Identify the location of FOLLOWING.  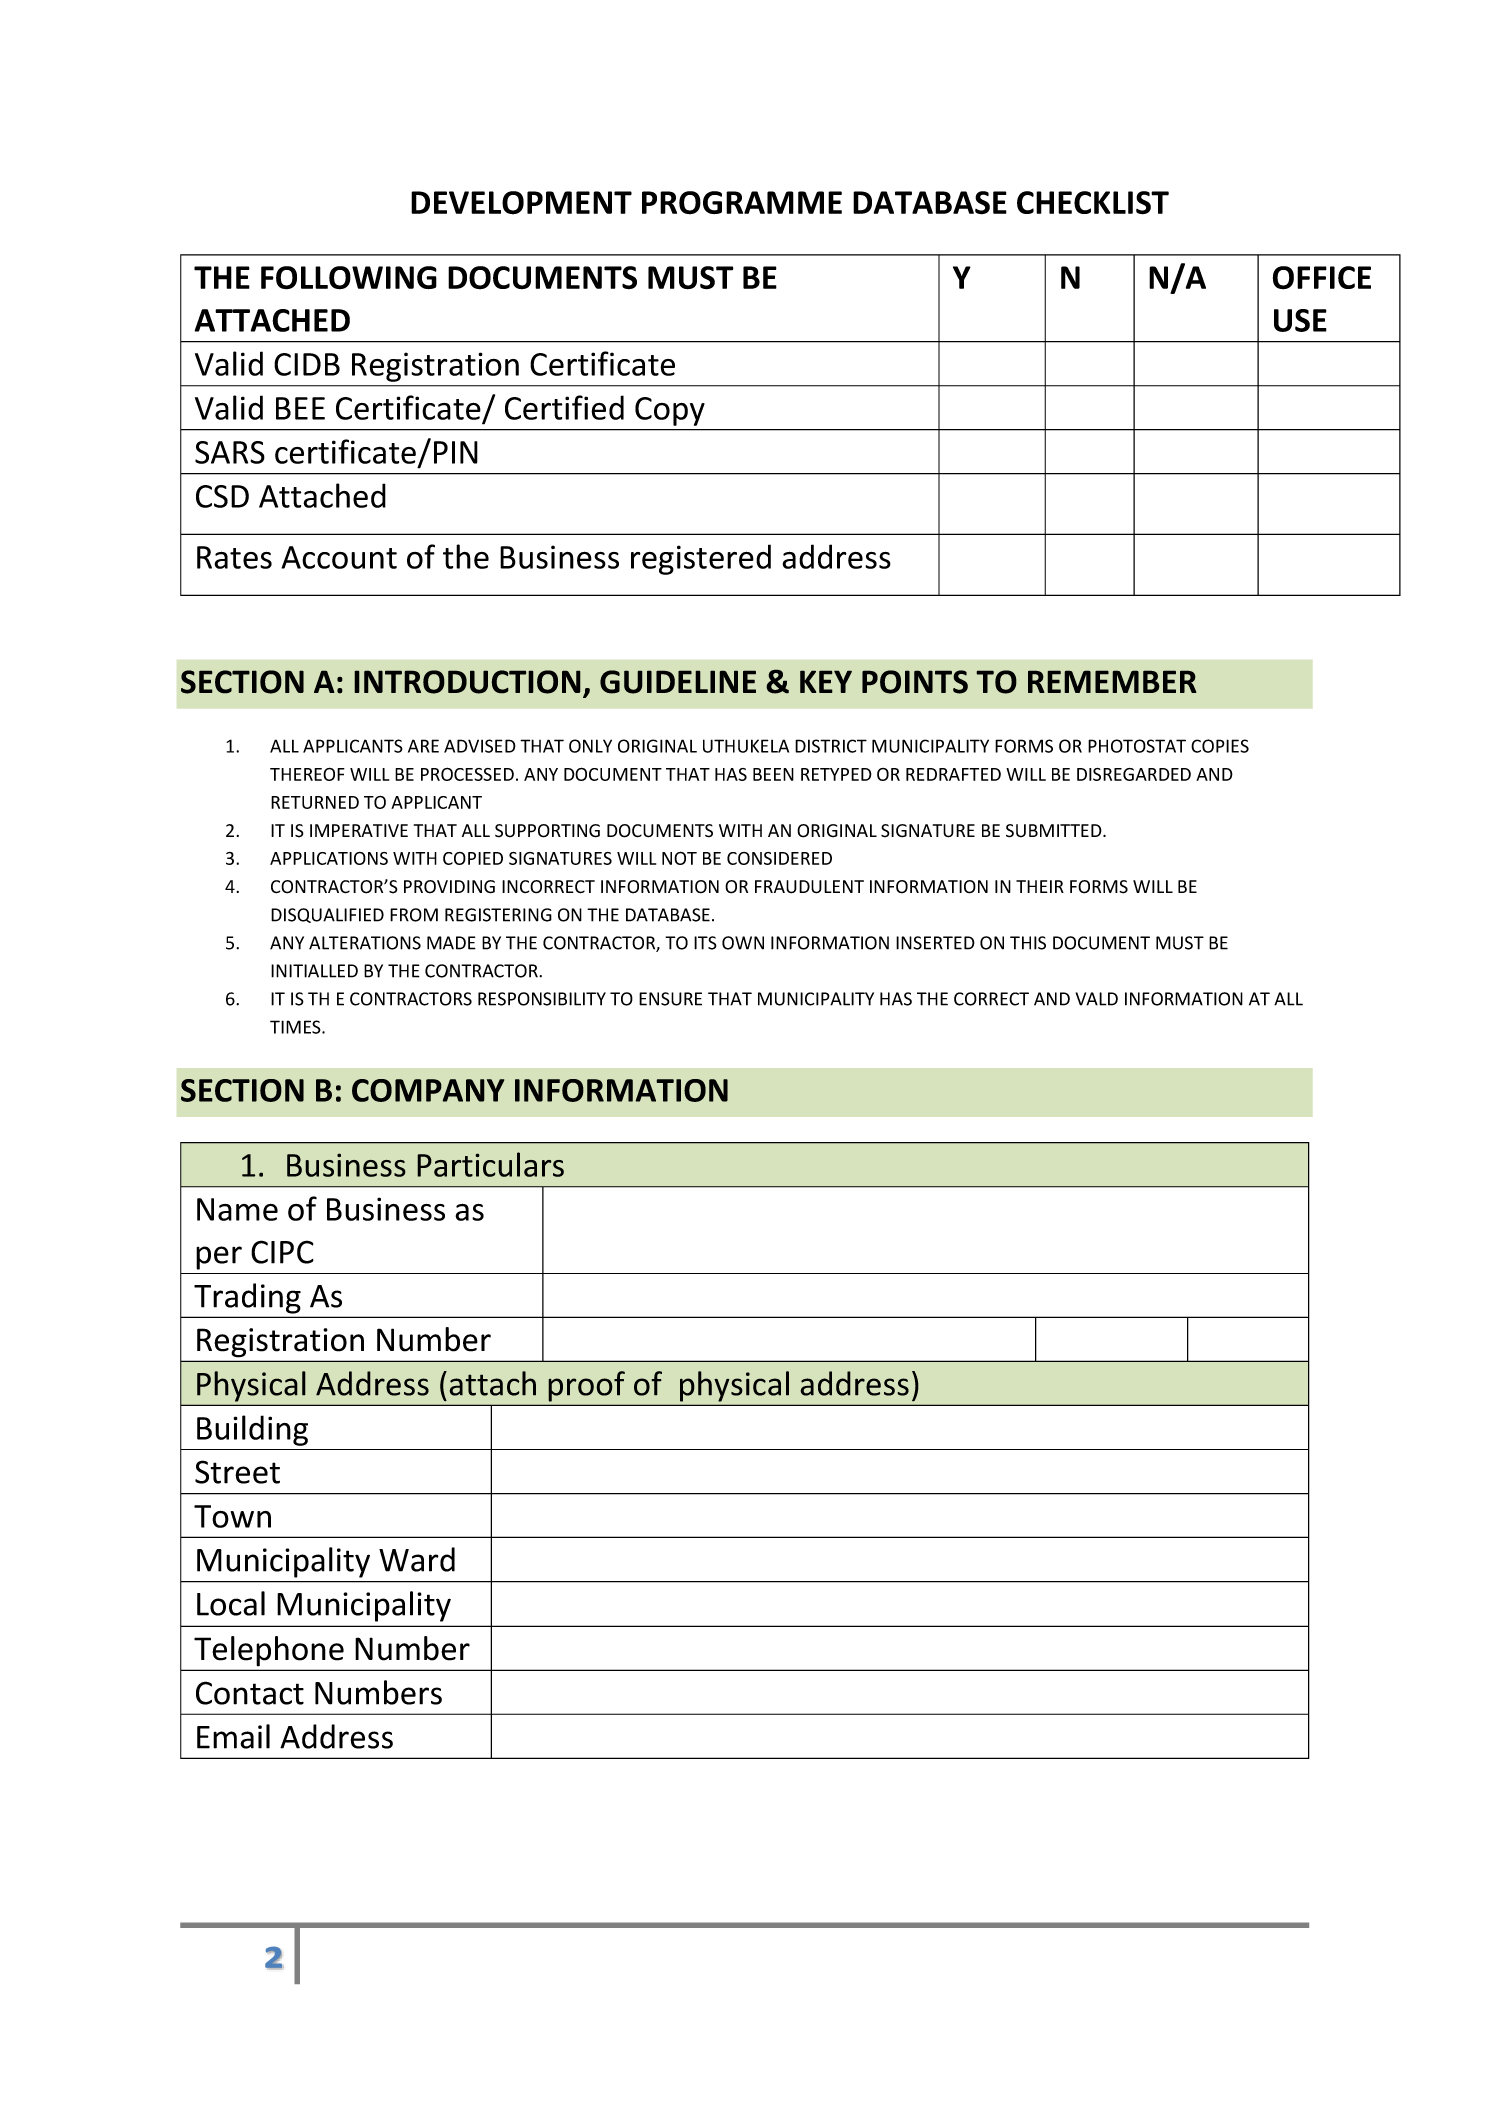
(349, 278).
